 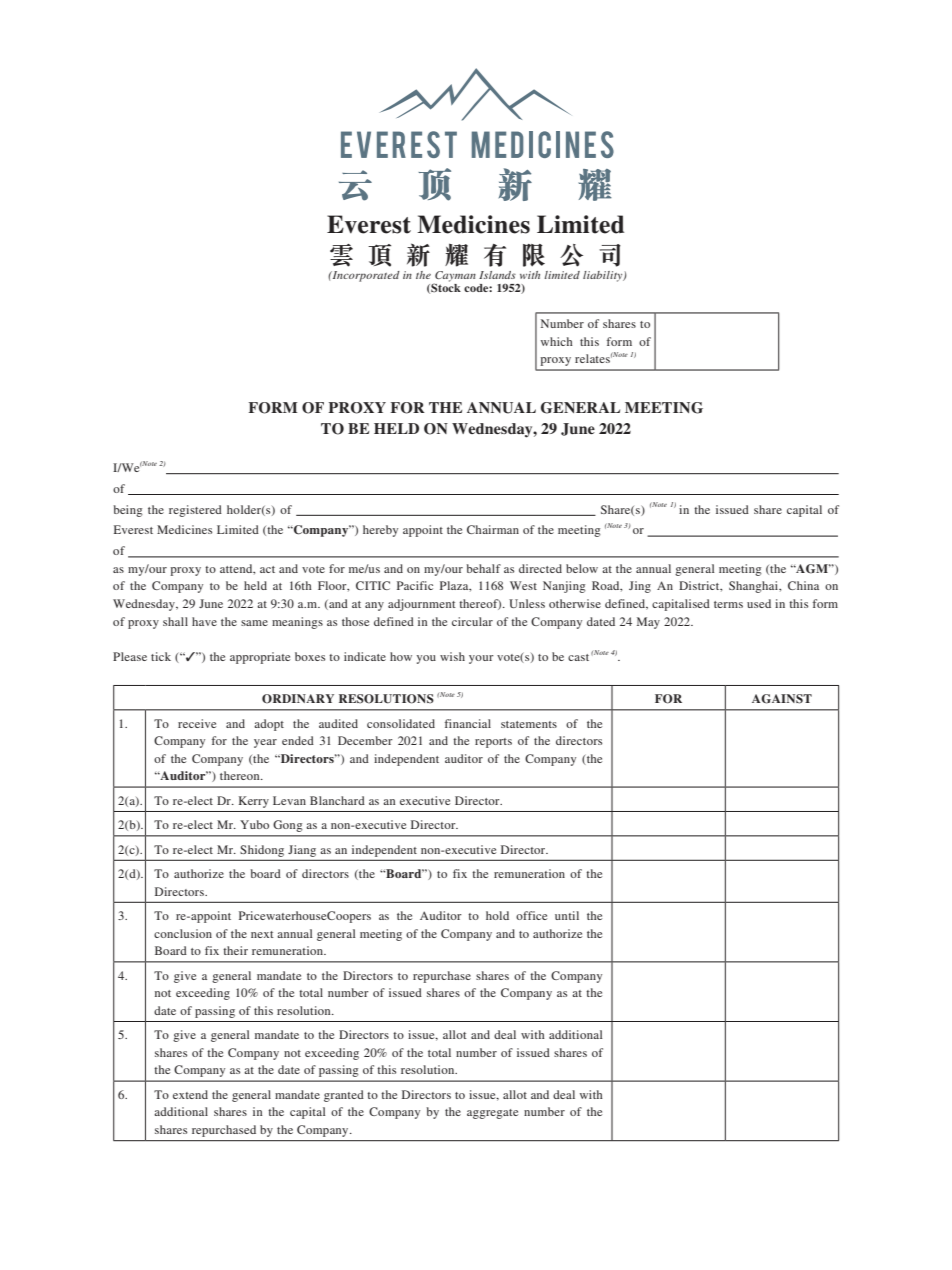 I want to click on Cayman, so click(x=454, y=277).
